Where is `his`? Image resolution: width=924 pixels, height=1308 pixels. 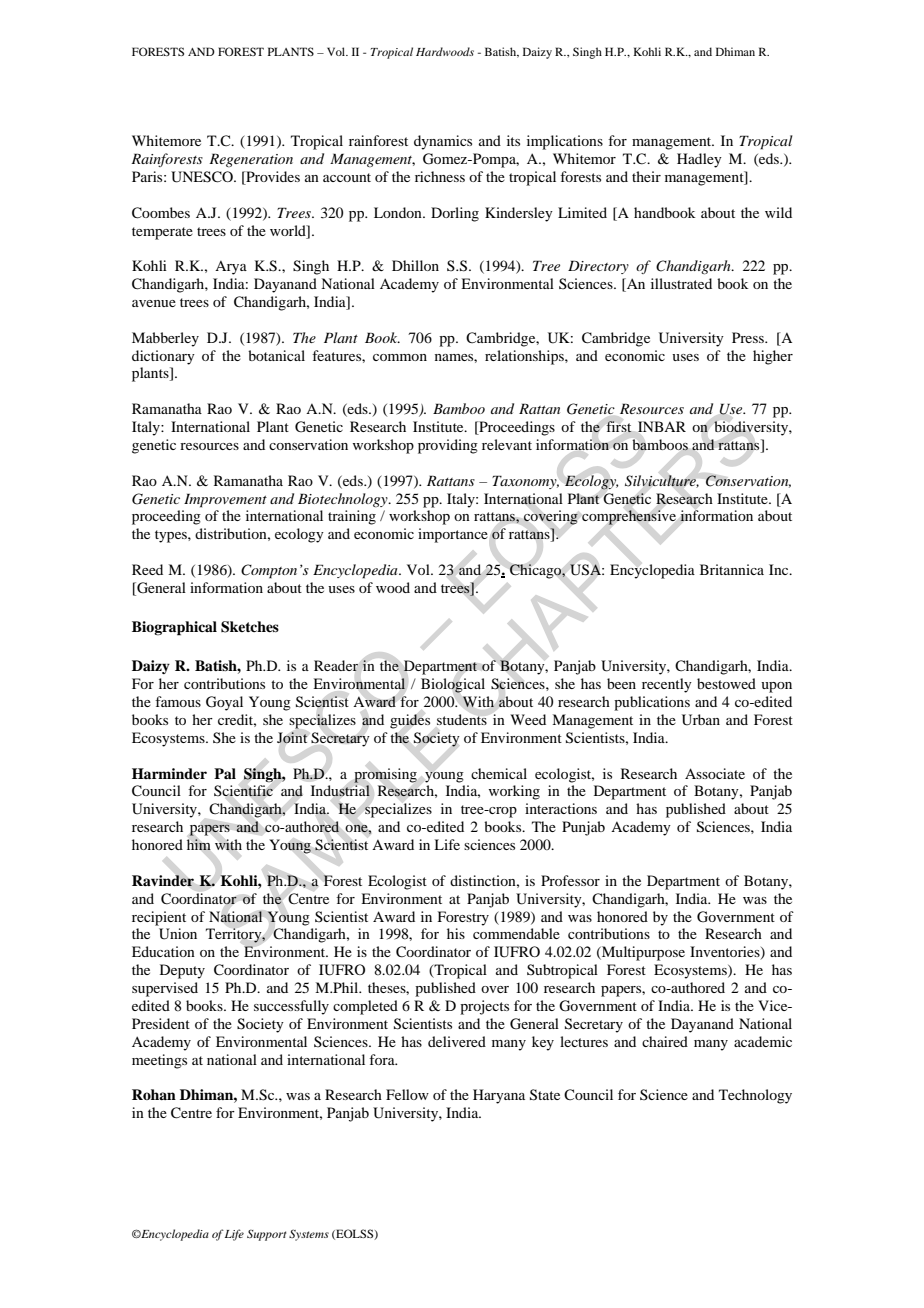
his is located at coordinates (456, 933).
